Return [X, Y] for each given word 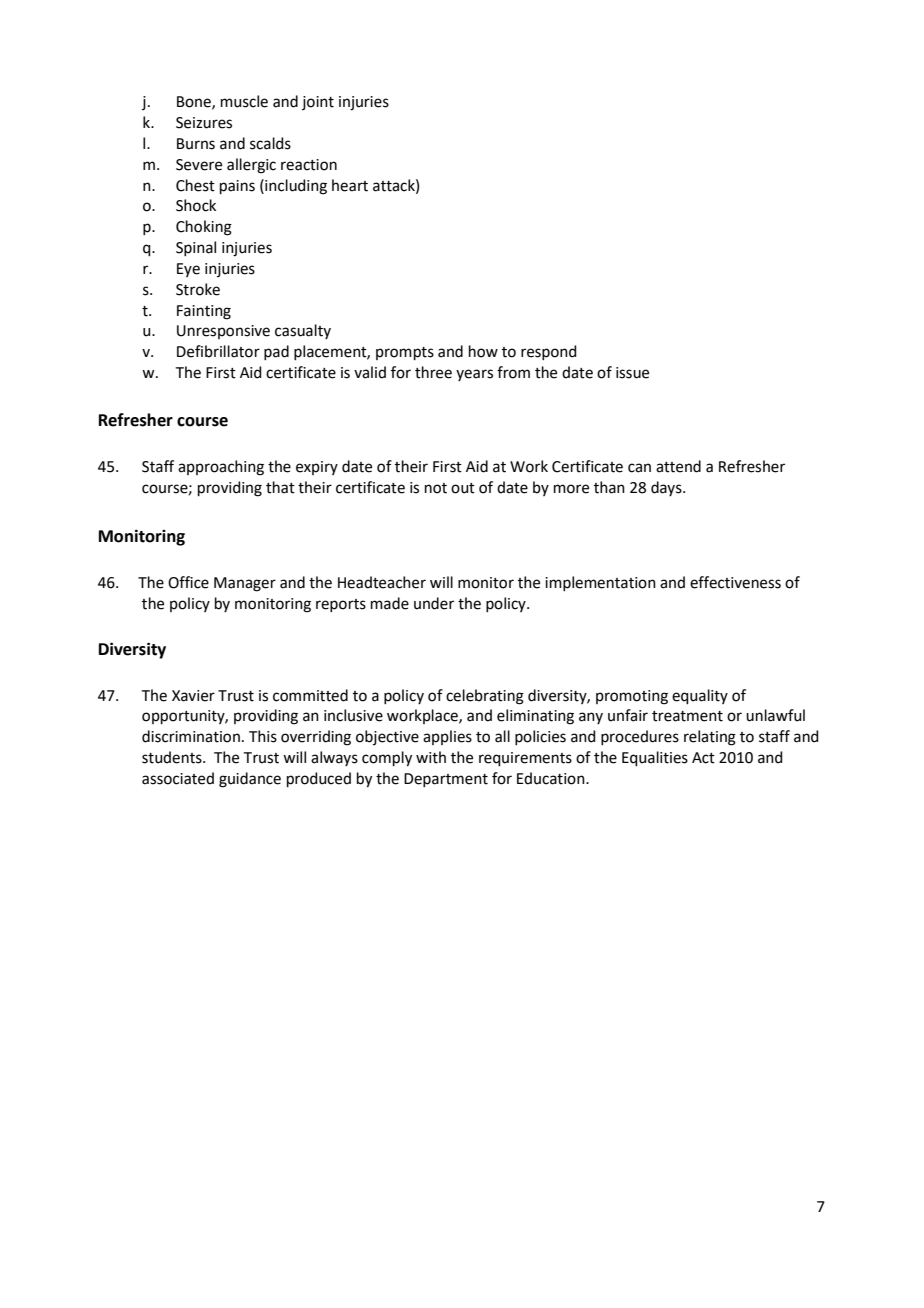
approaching [221, 468]
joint [318, 103]
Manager [245, 584]
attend [678, 466]
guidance [250, 780]
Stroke [198, 289]
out [463, 488]
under [434, 603]
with [431, 757]
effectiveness [735, 582]
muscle [244, 101]
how [483, 351]
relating [710, 738]
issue [632, 373]
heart [350, 185]
